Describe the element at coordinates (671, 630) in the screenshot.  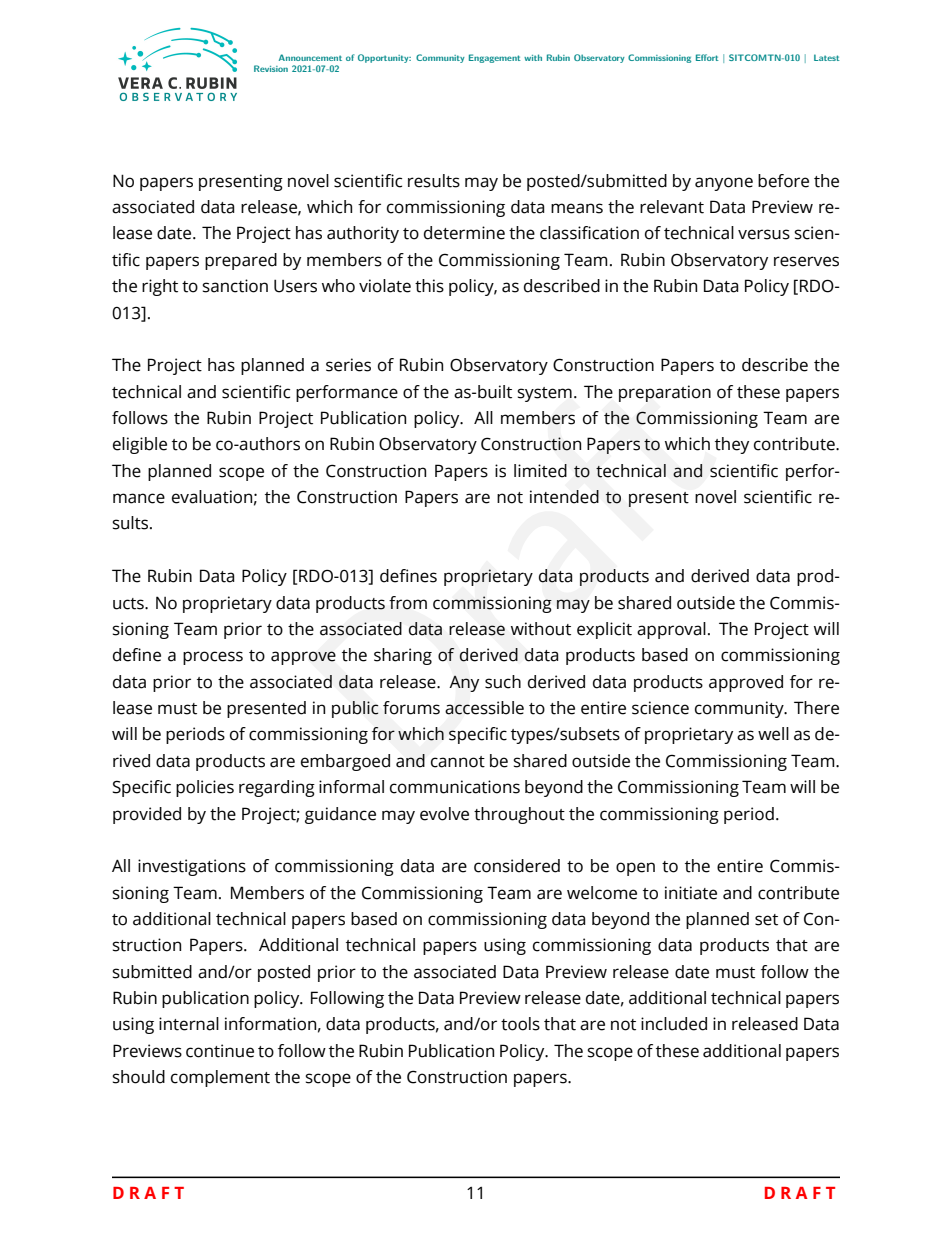
I see `approval` at that location.
